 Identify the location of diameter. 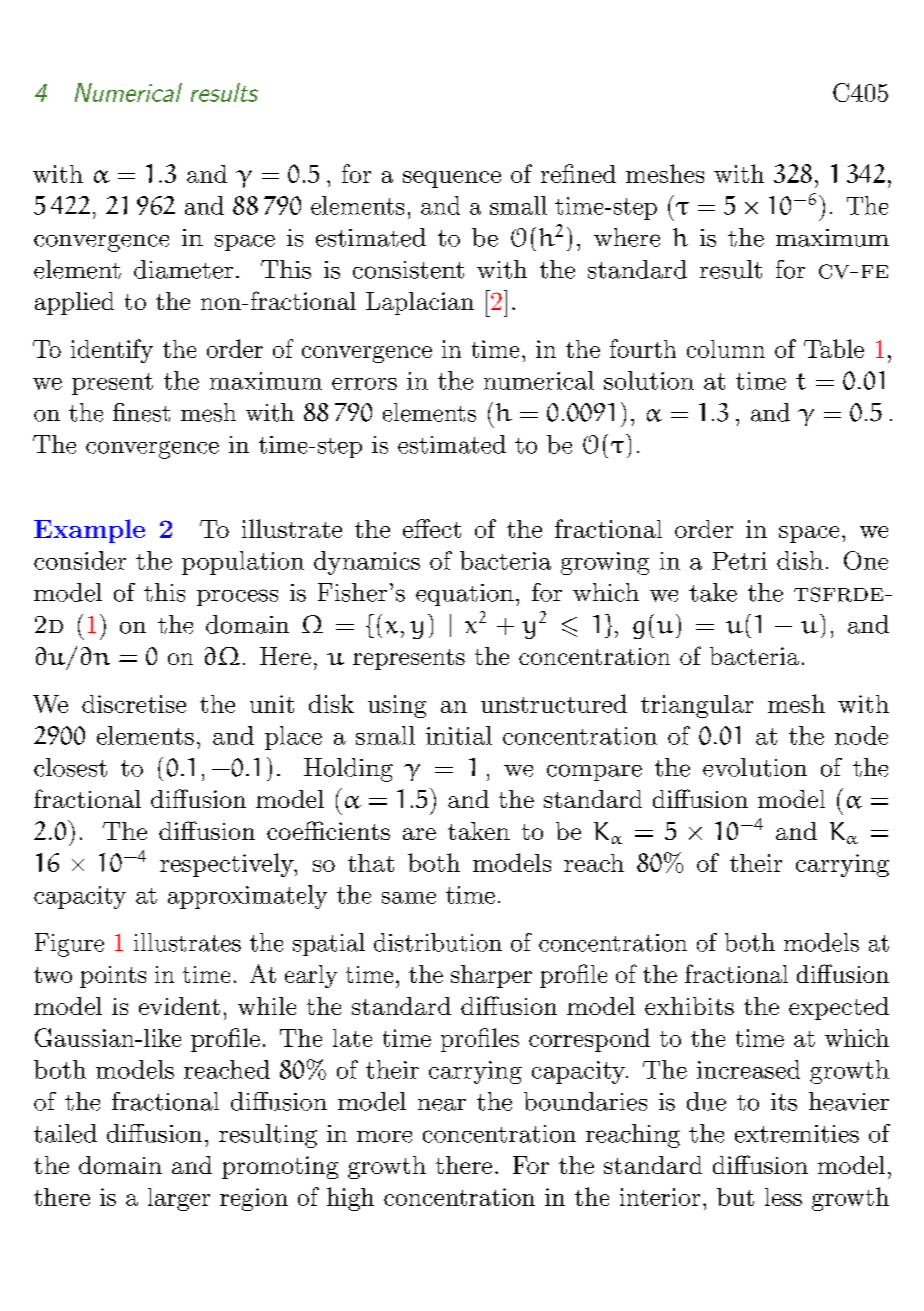
(183, 269).
